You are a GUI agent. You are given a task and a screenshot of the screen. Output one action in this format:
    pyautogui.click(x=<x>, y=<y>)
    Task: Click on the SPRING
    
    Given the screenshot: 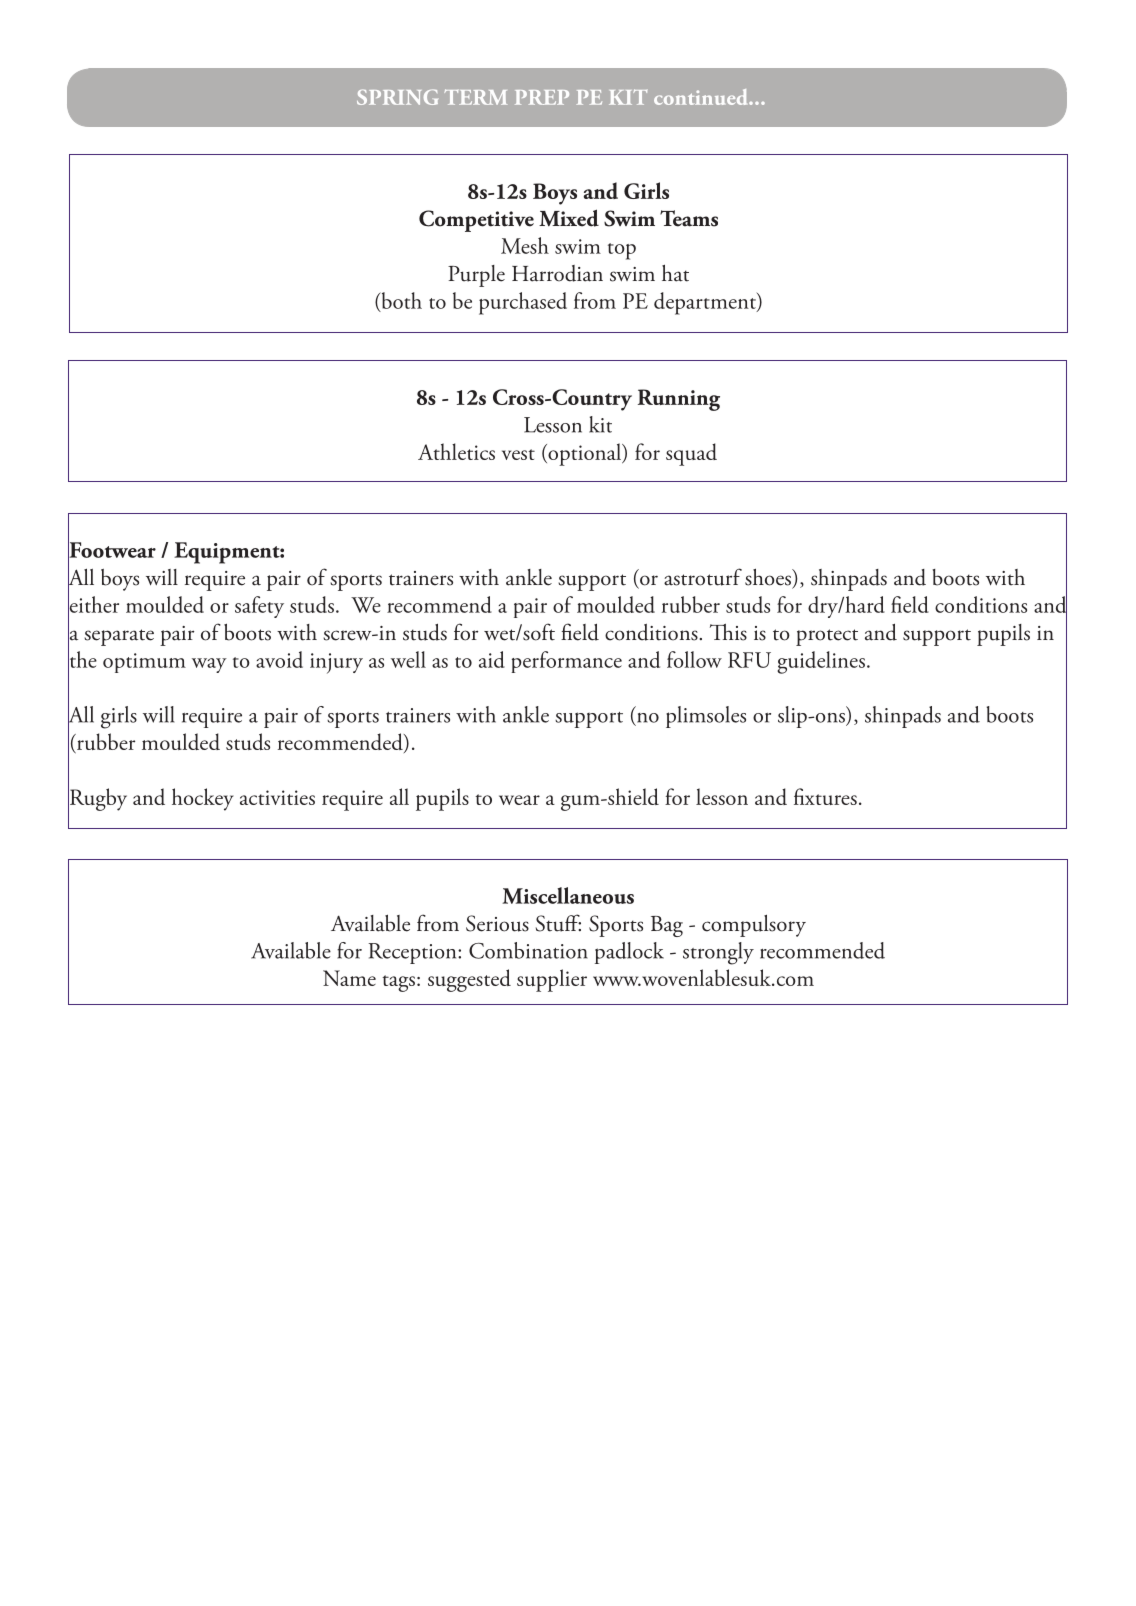 What is the action you would take?
    pyautogui.click(x=397, y=97)
